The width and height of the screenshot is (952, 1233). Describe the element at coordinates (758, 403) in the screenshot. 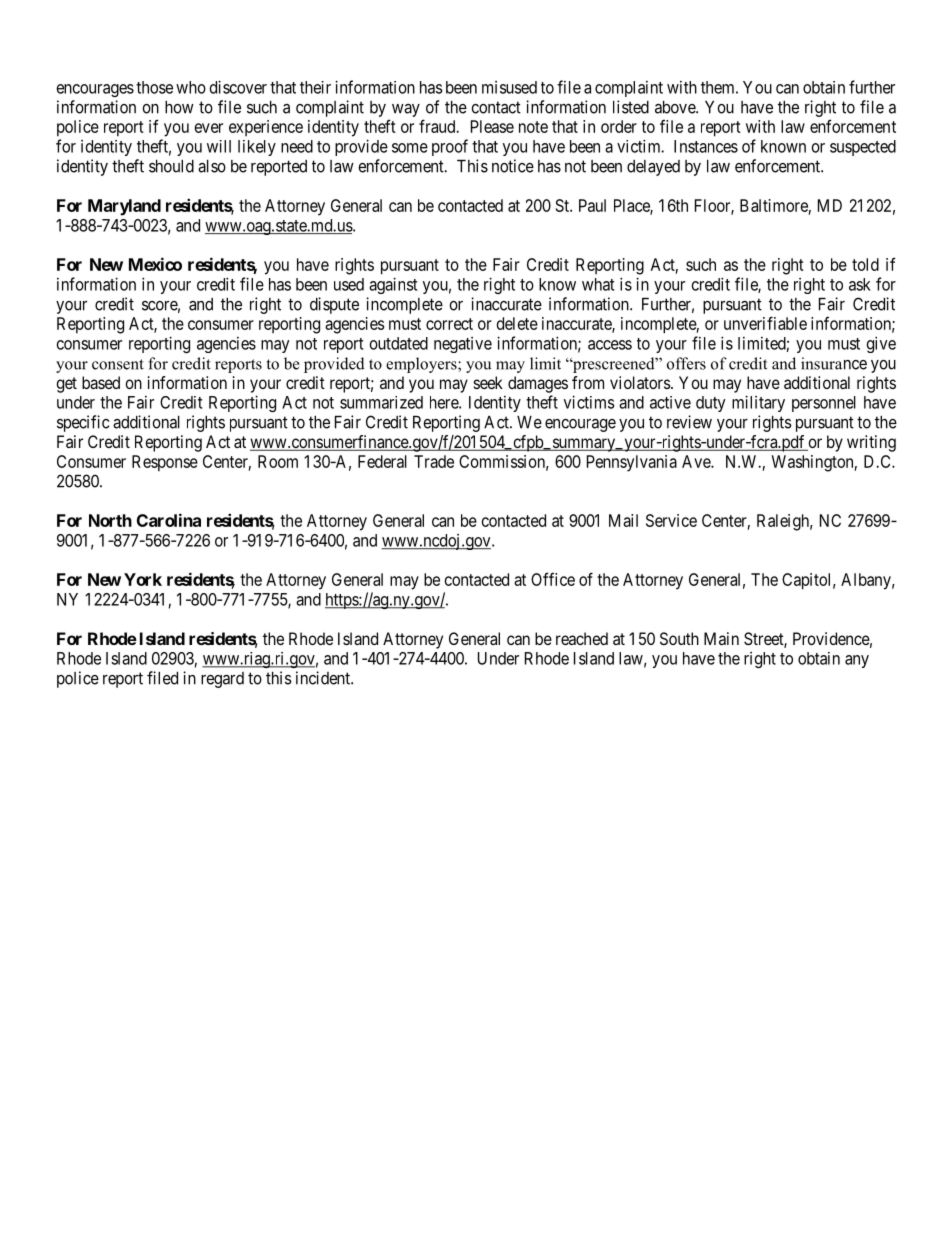

I see `military` at that location.
